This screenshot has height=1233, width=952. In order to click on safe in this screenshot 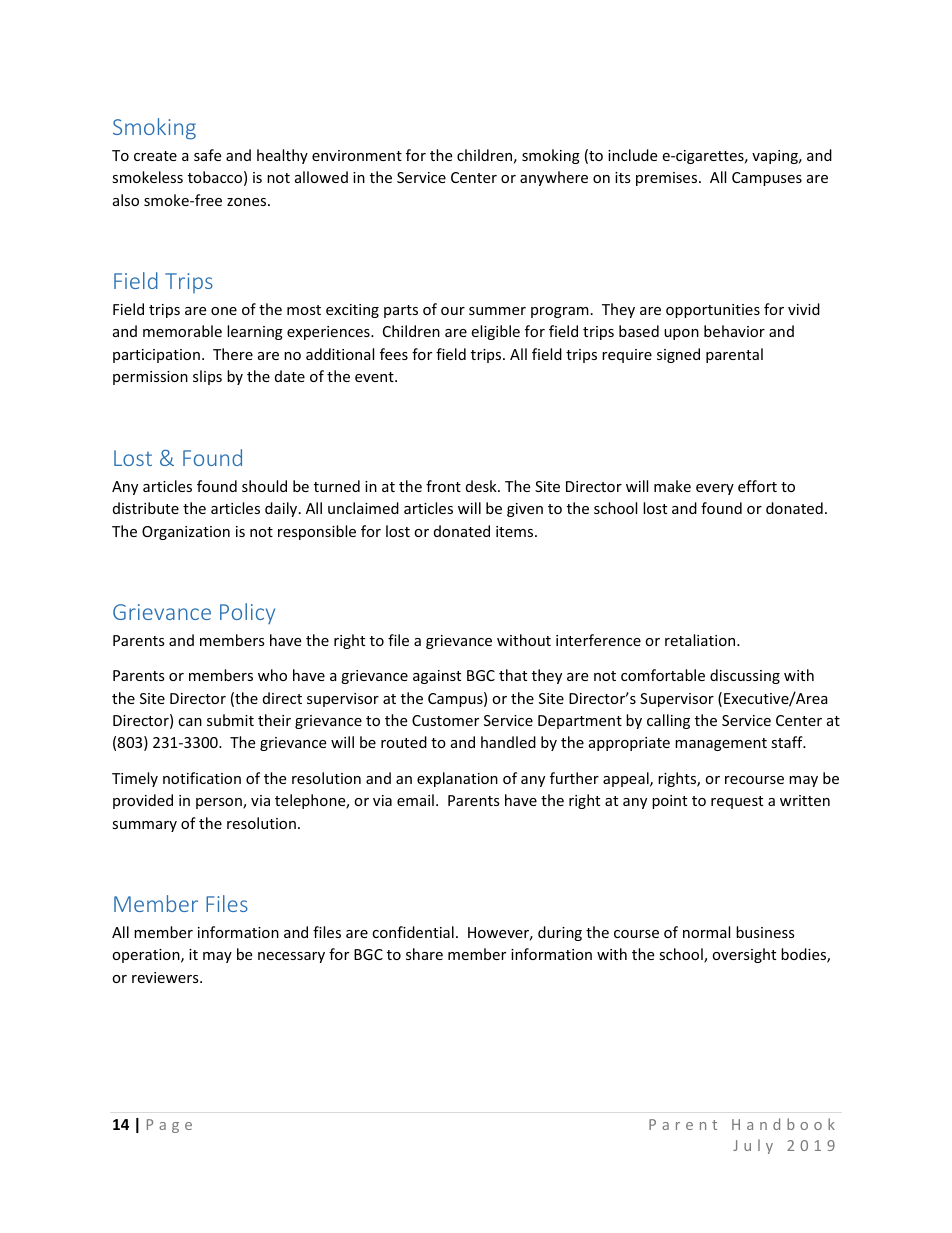, I will do `click(207, 155)`.
